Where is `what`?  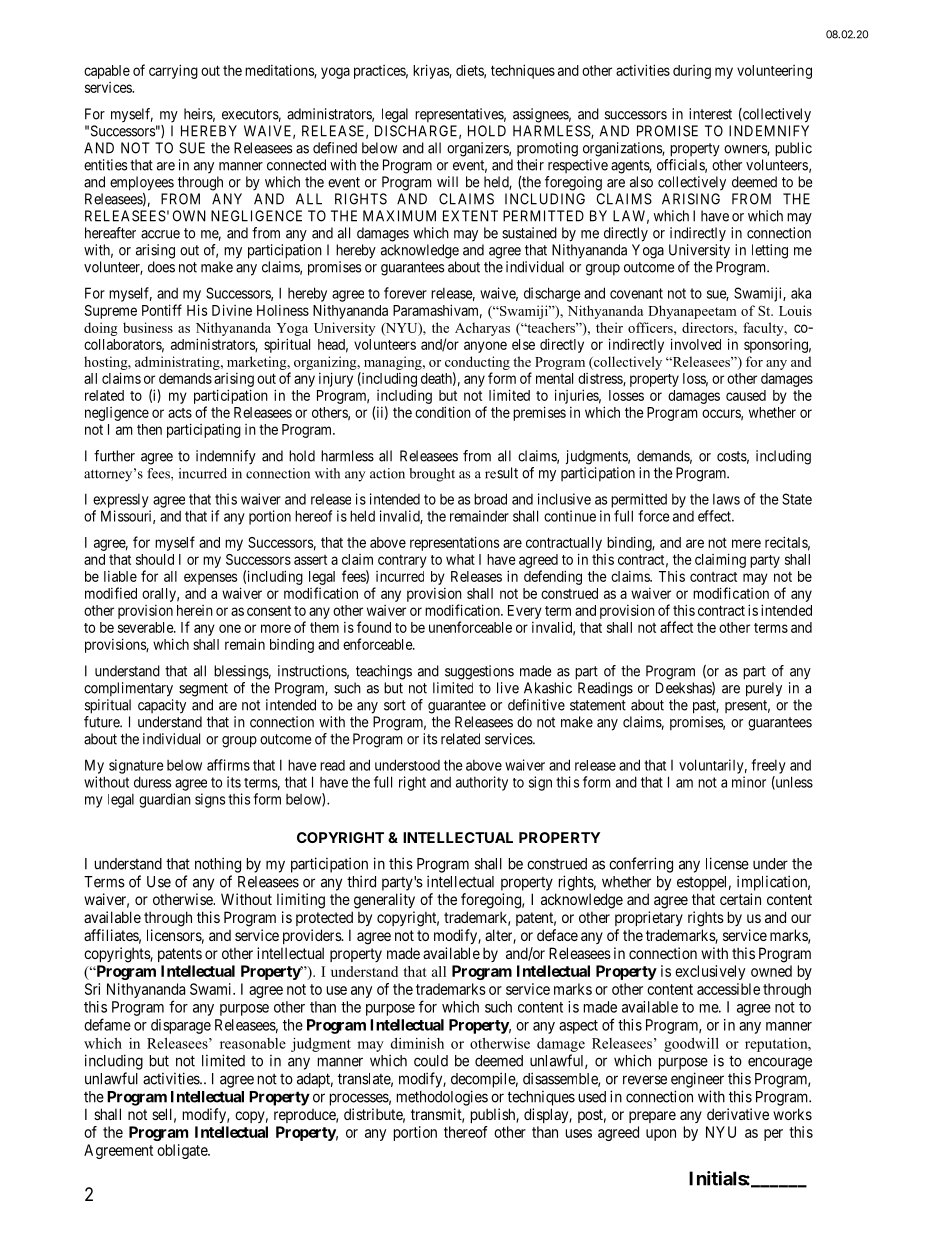
what is located at coordinates (460, 559).
